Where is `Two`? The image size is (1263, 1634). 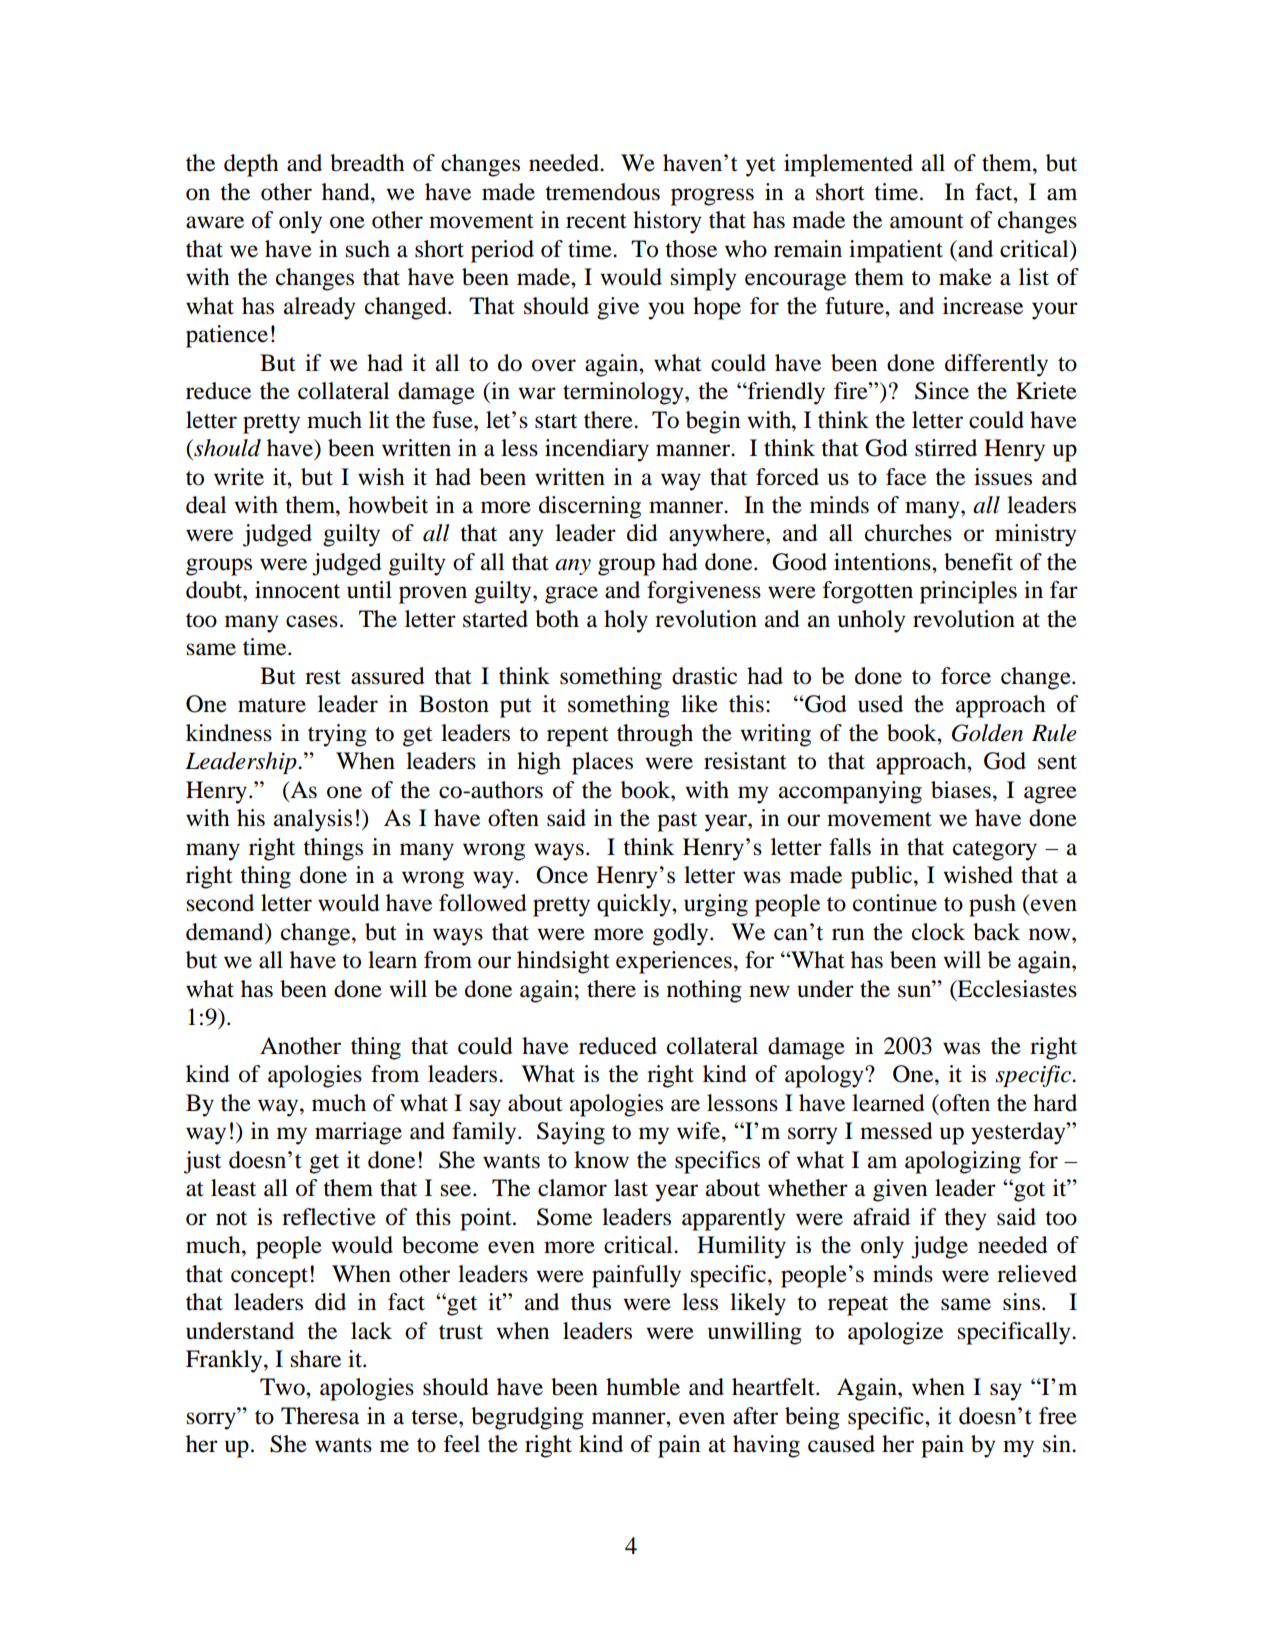 Two is located at coordinates (283, 1387).
